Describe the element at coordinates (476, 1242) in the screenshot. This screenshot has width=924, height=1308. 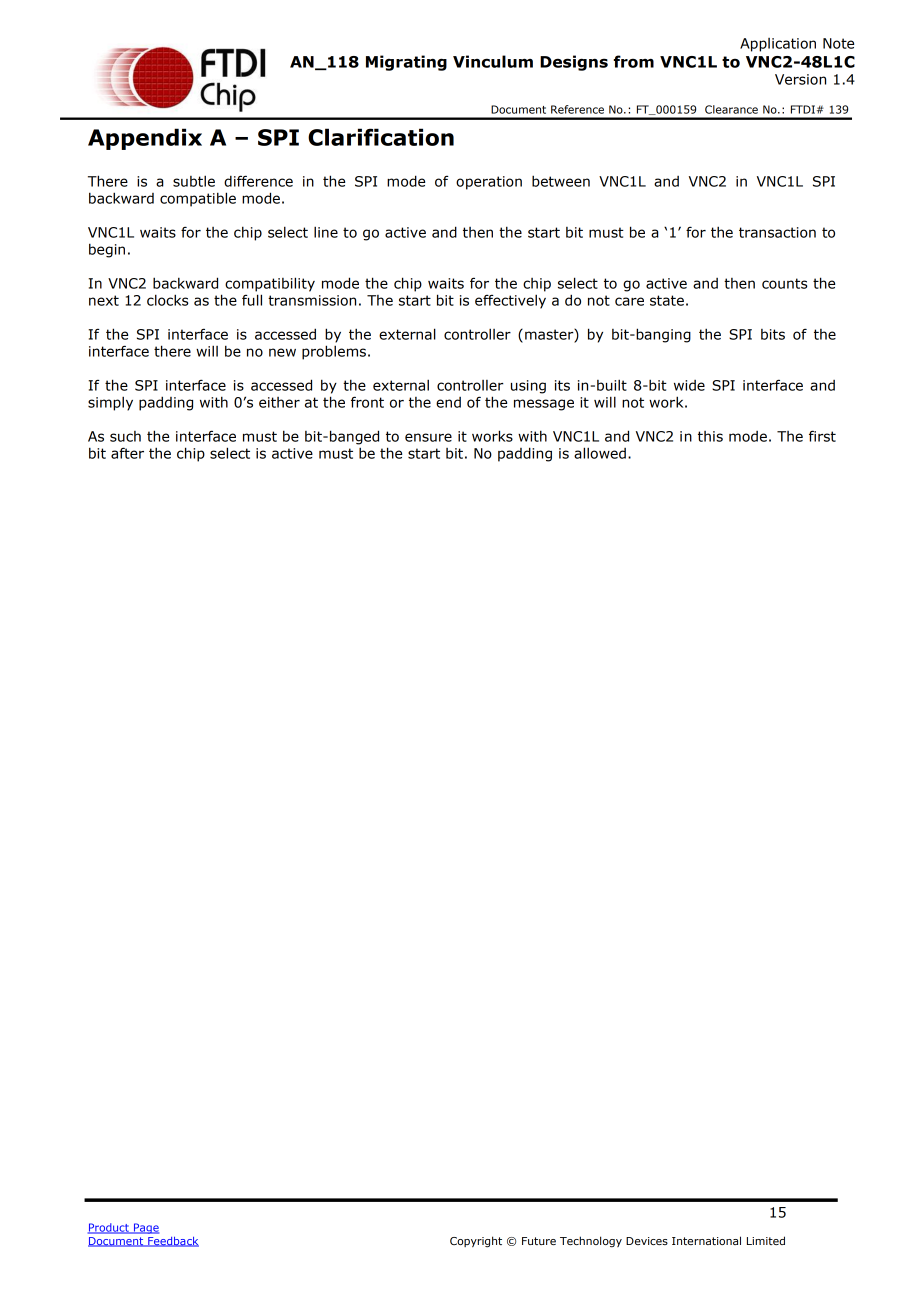
I see `Copyright` at that location.
